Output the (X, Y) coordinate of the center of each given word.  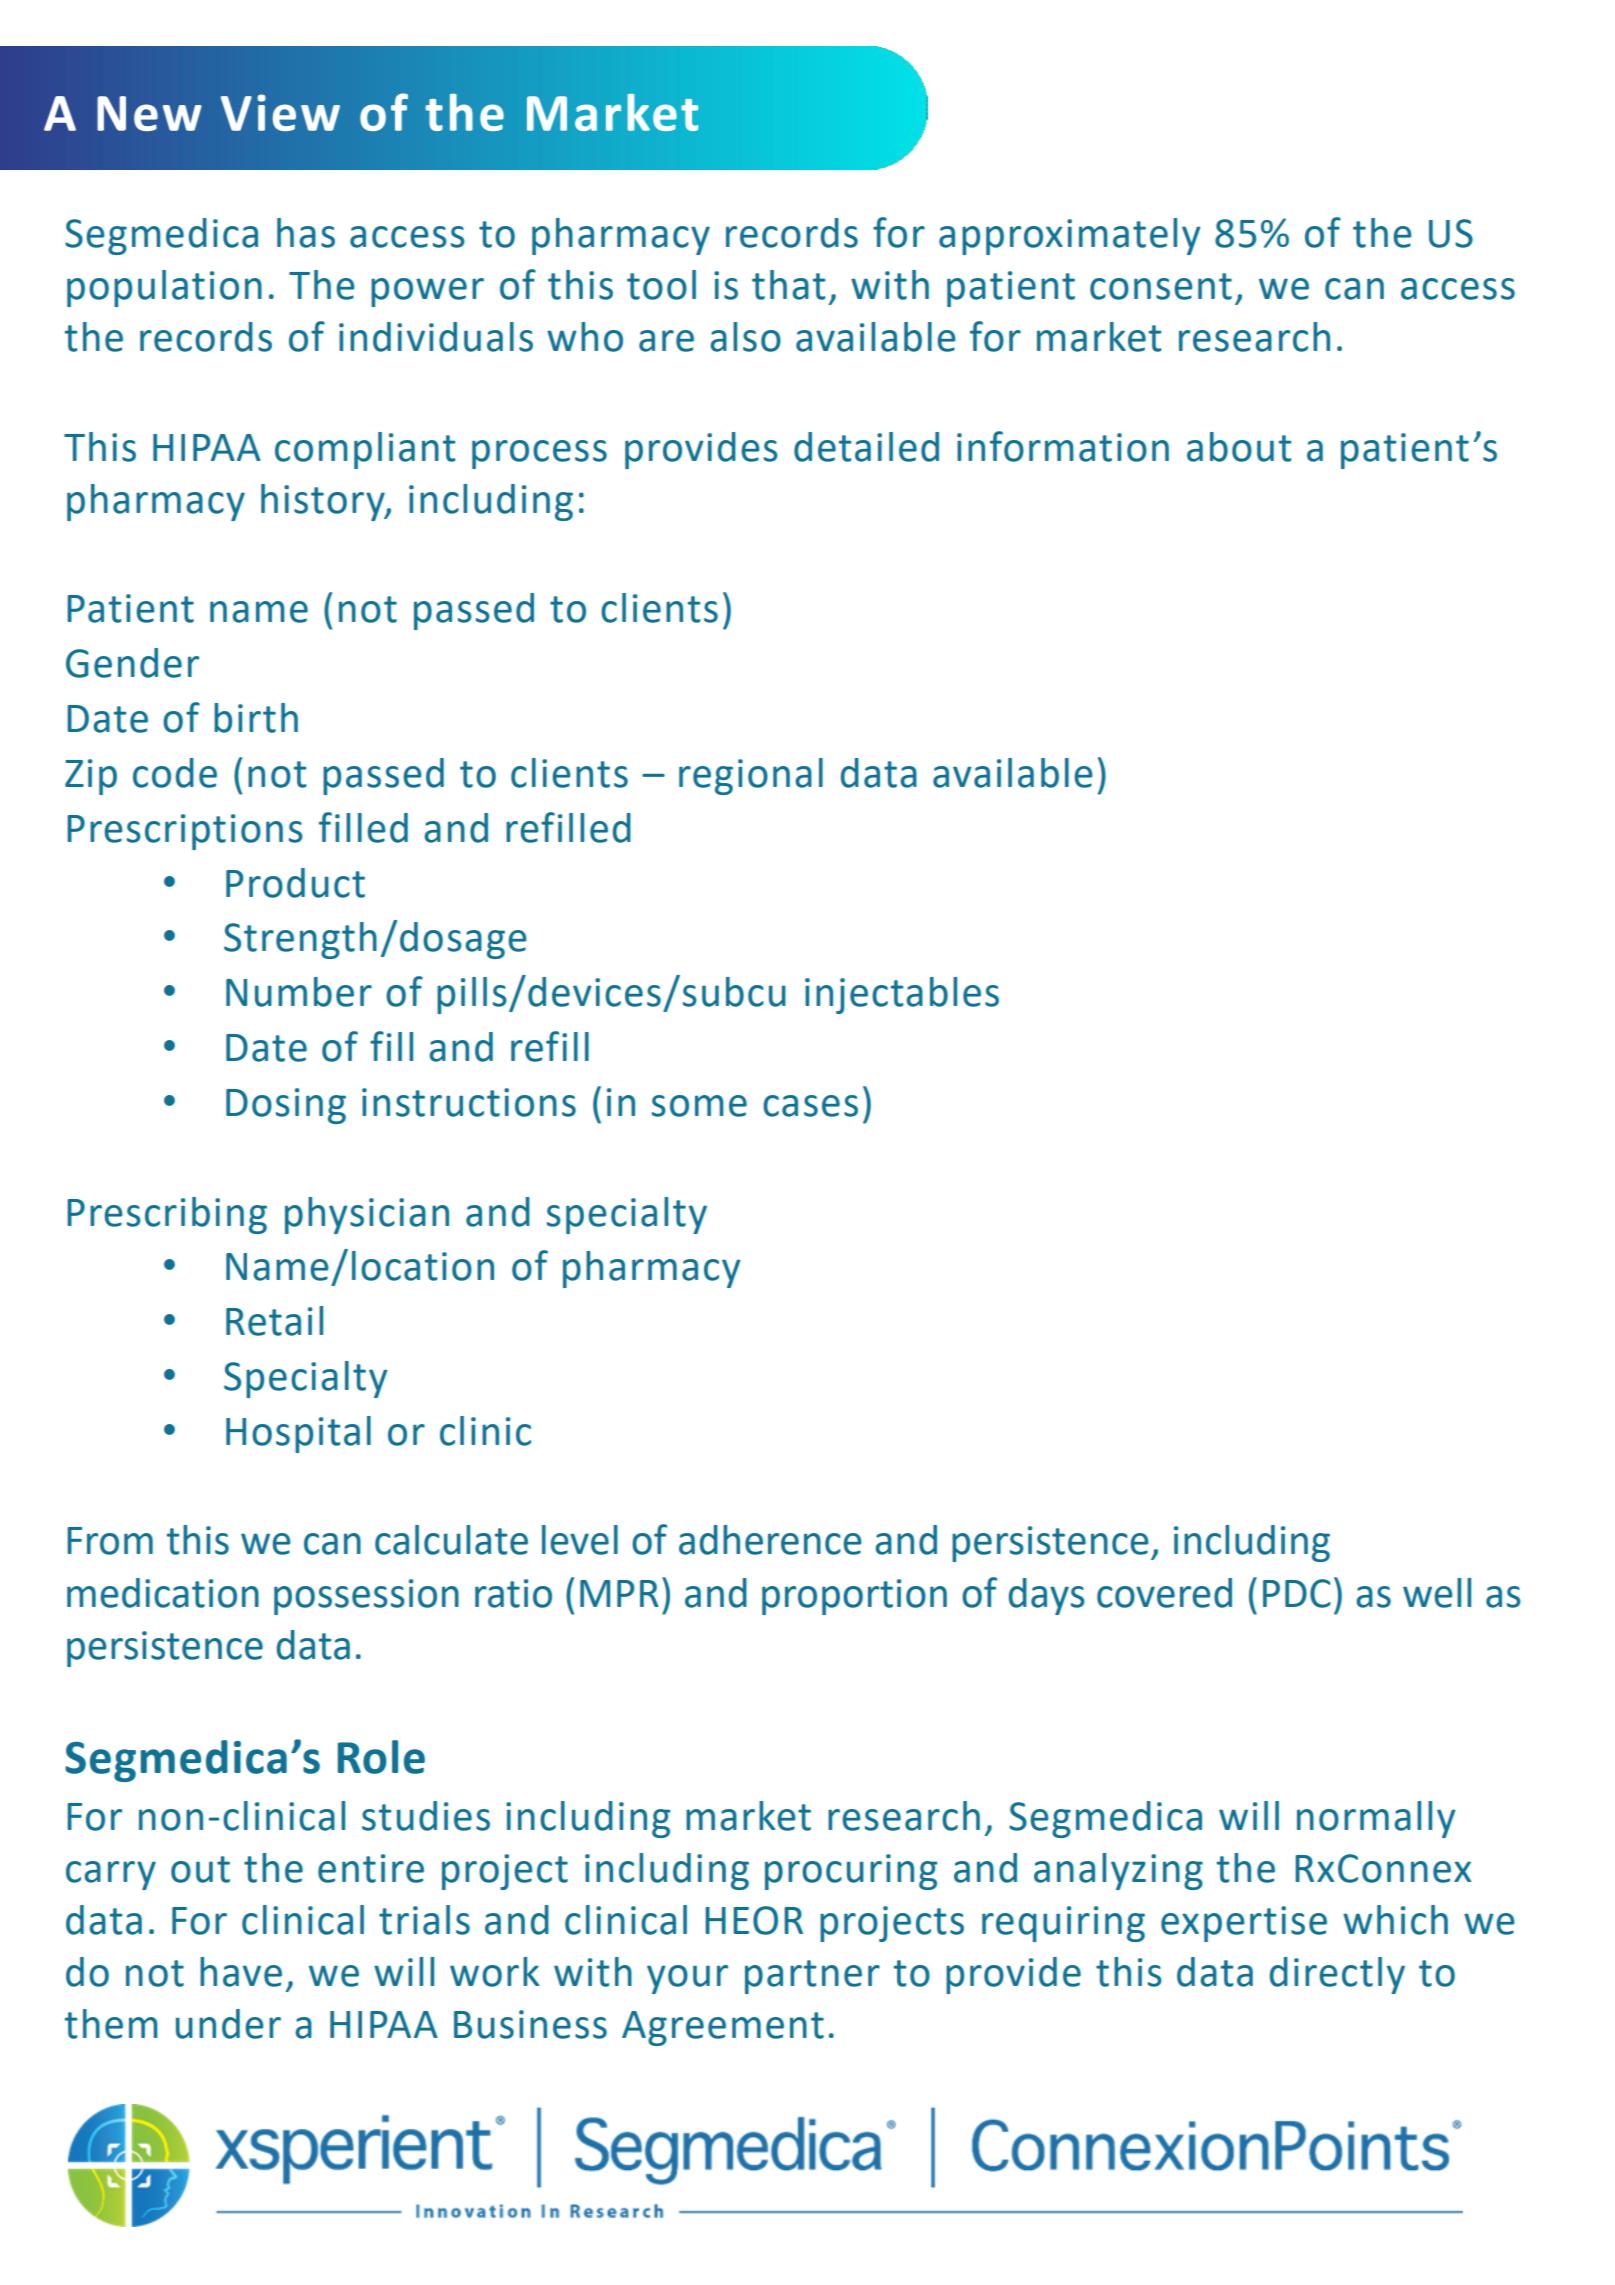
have (241, 1972)
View (280, 112)
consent (1161, 286)
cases (810, 1106)
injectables (902, 995)
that (789, 285)
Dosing (286, 1106)
